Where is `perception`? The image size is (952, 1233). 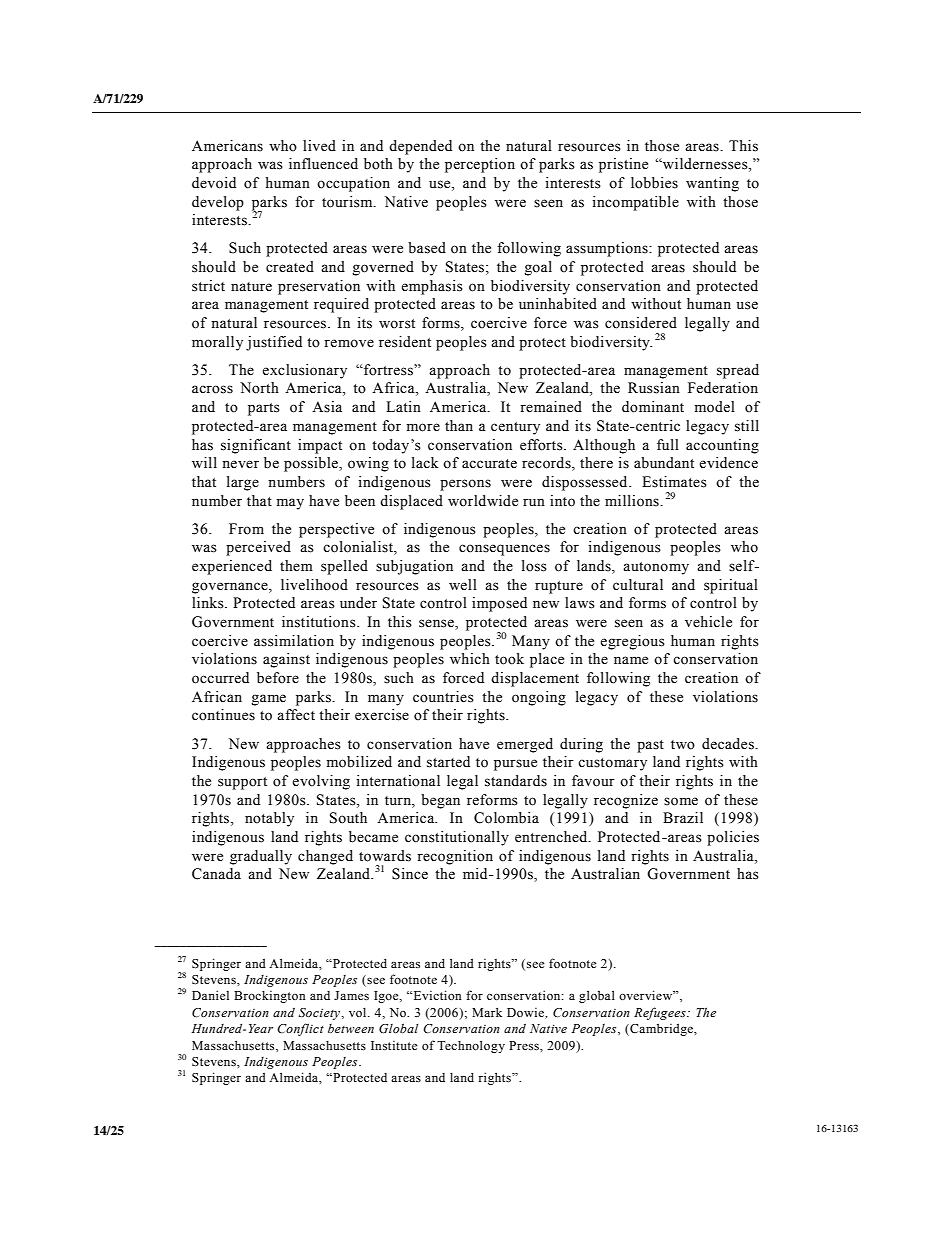
perception is located at coordinates (480, 165).
